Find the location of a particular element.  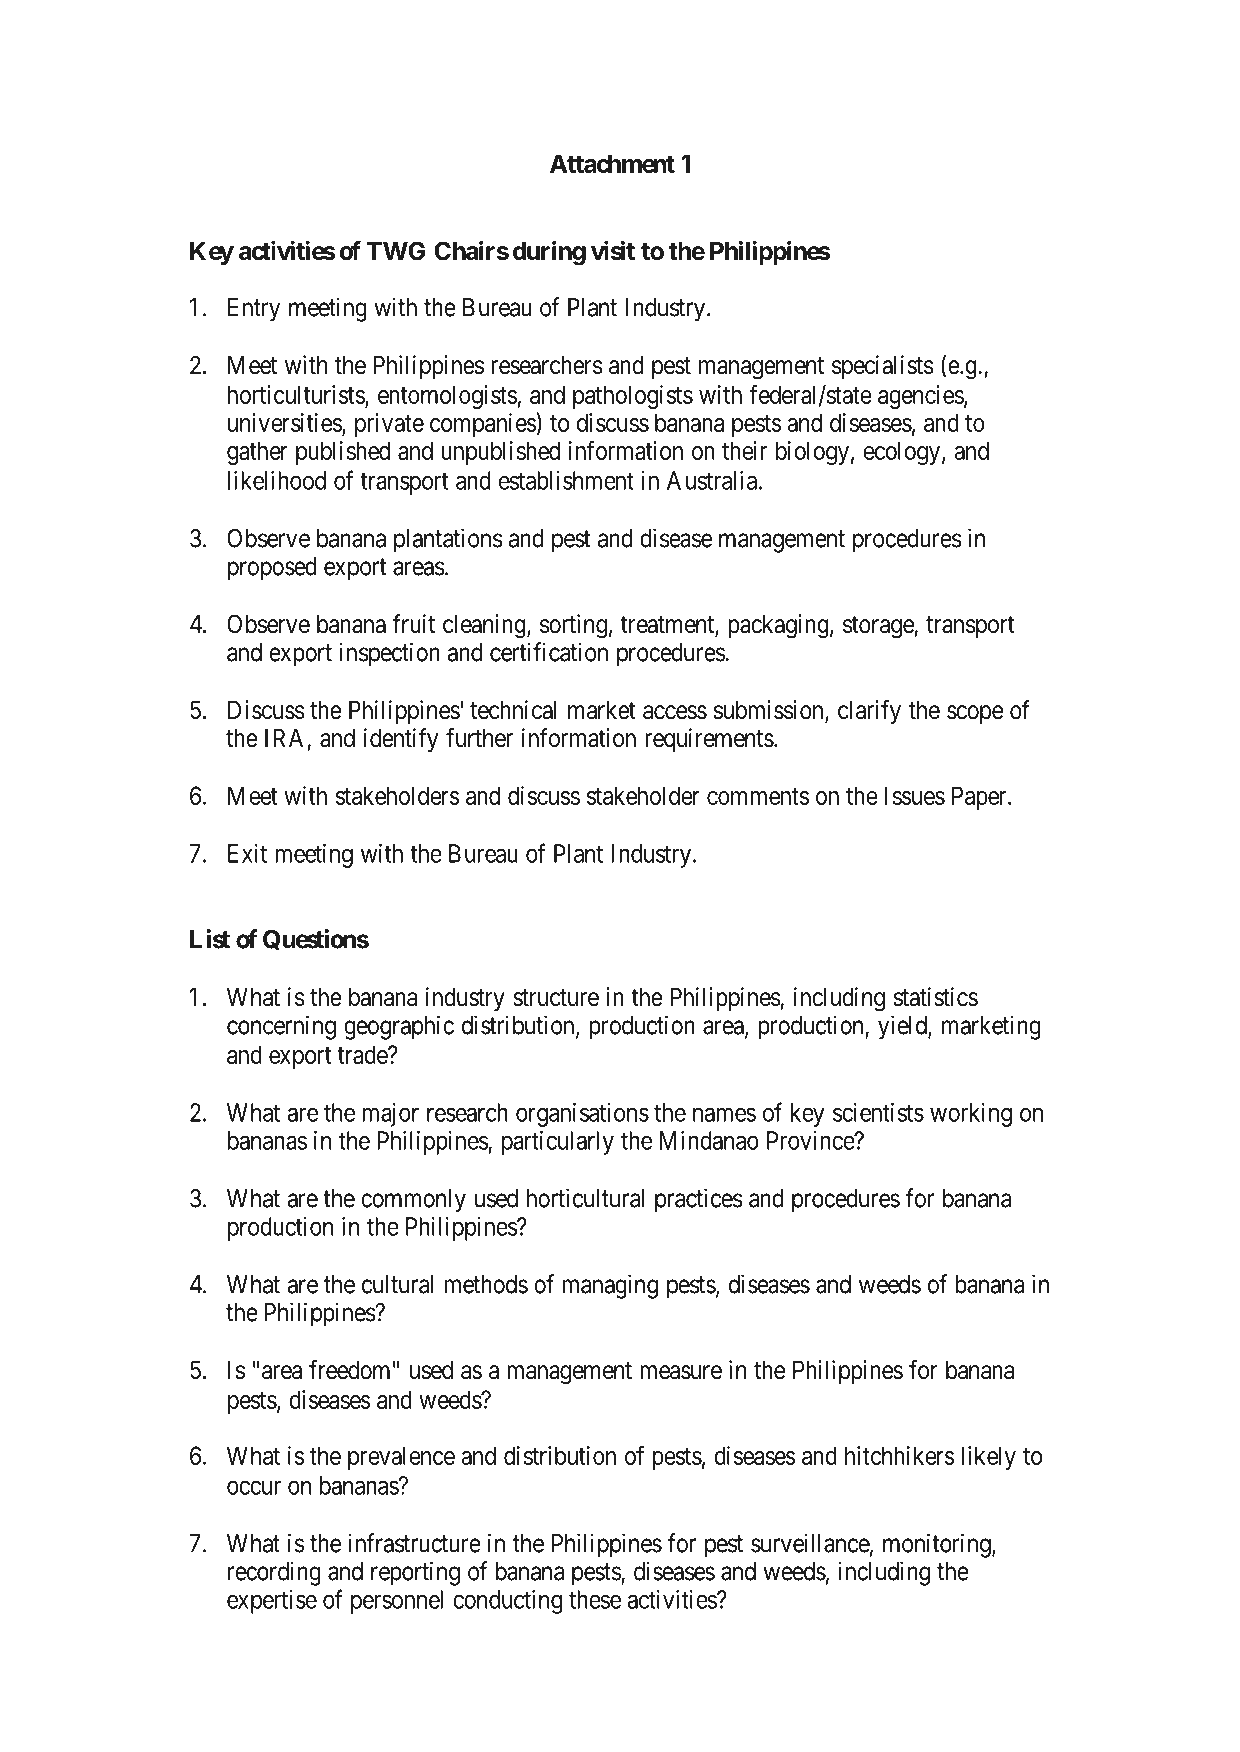

organisations is located at coordinates (582, 1115).
